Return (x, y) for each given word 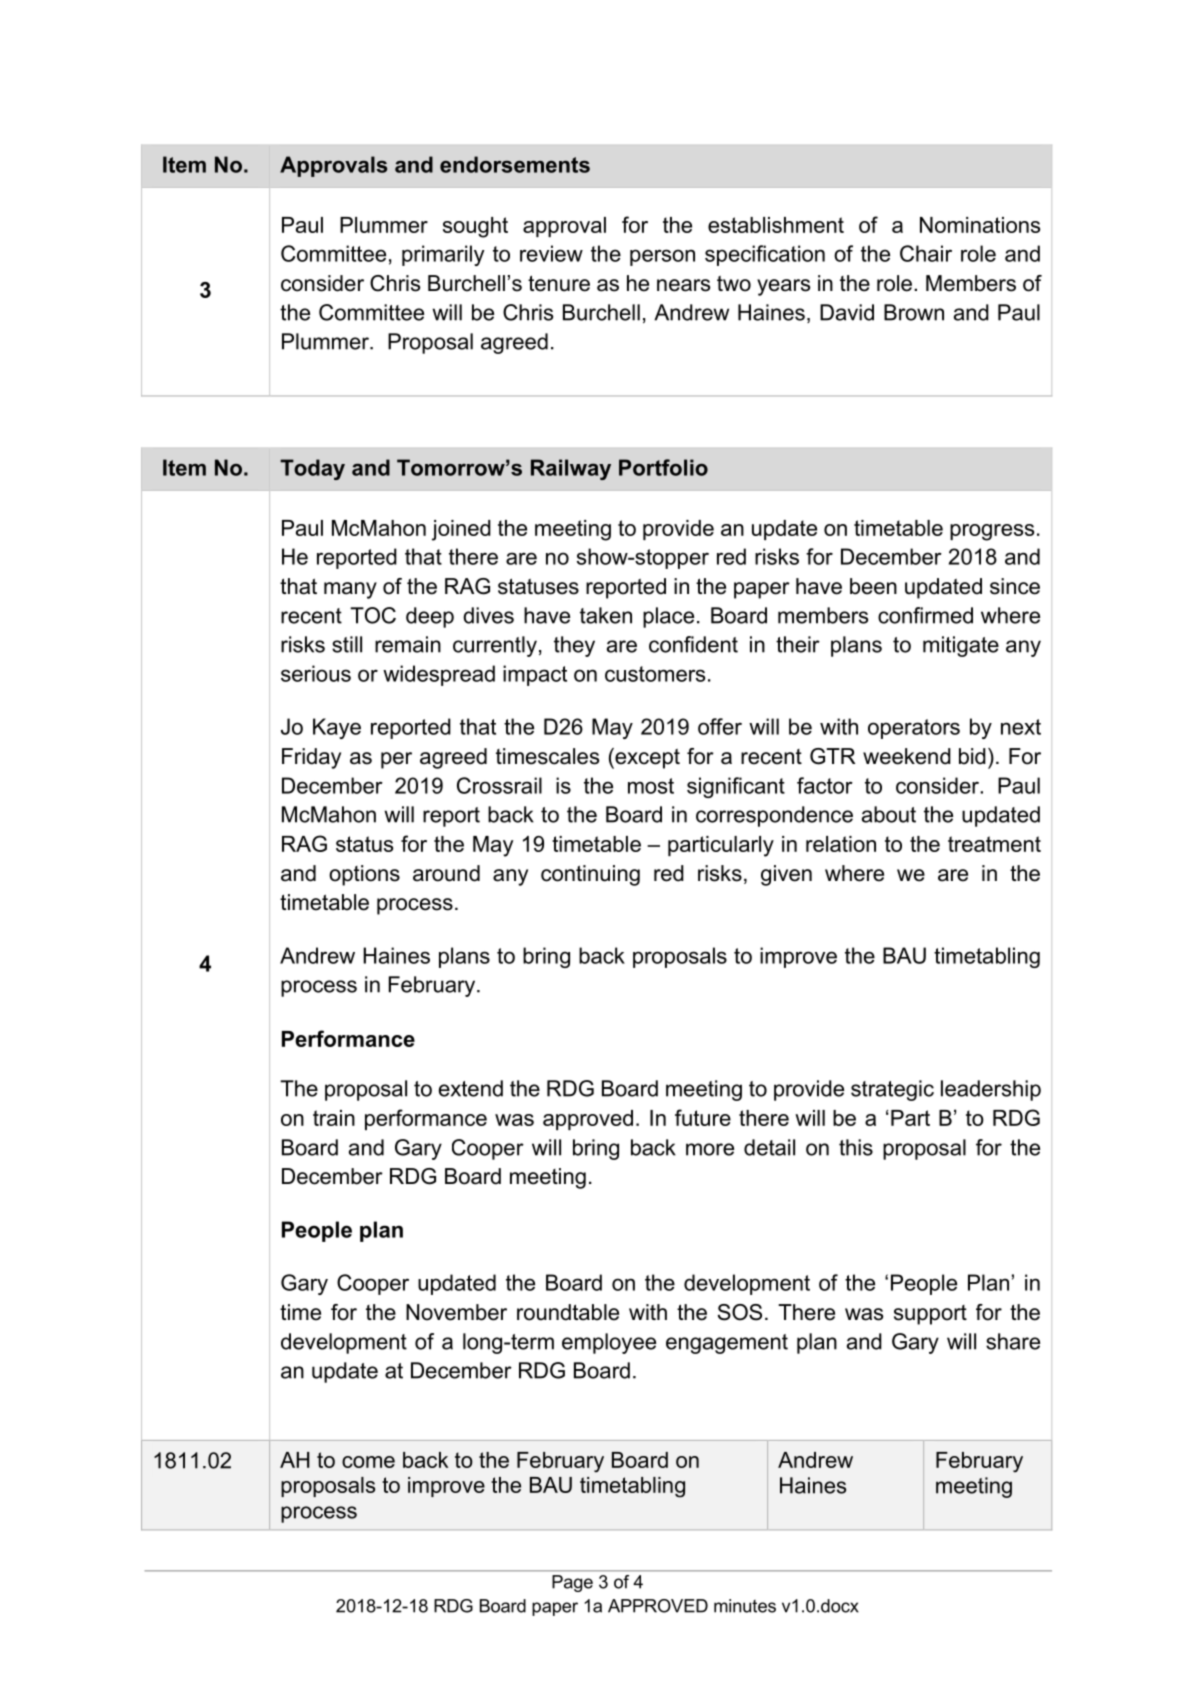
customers (655, 674)
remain (408, 644)
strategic (892, 1090)
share (1013, 1341)
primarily (443, 255)
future (703, 1117)
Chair (926, 253)
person (662, 257)
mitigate (961, 646)
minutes (745, 1606)
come (368, 1462)
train (334, 1118)
